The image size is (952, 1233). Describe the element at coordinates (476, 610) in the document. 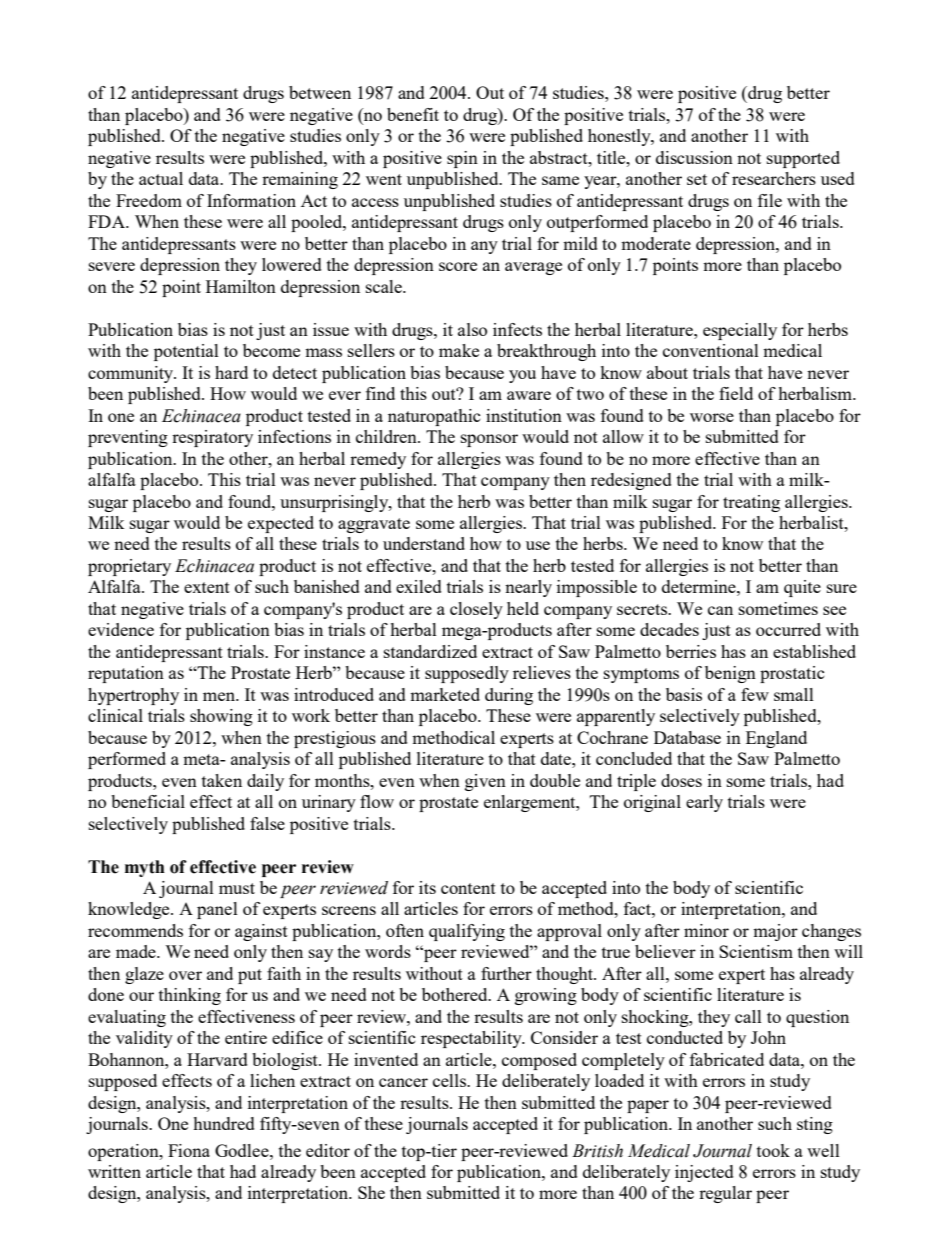

I see `closely` at that location.
